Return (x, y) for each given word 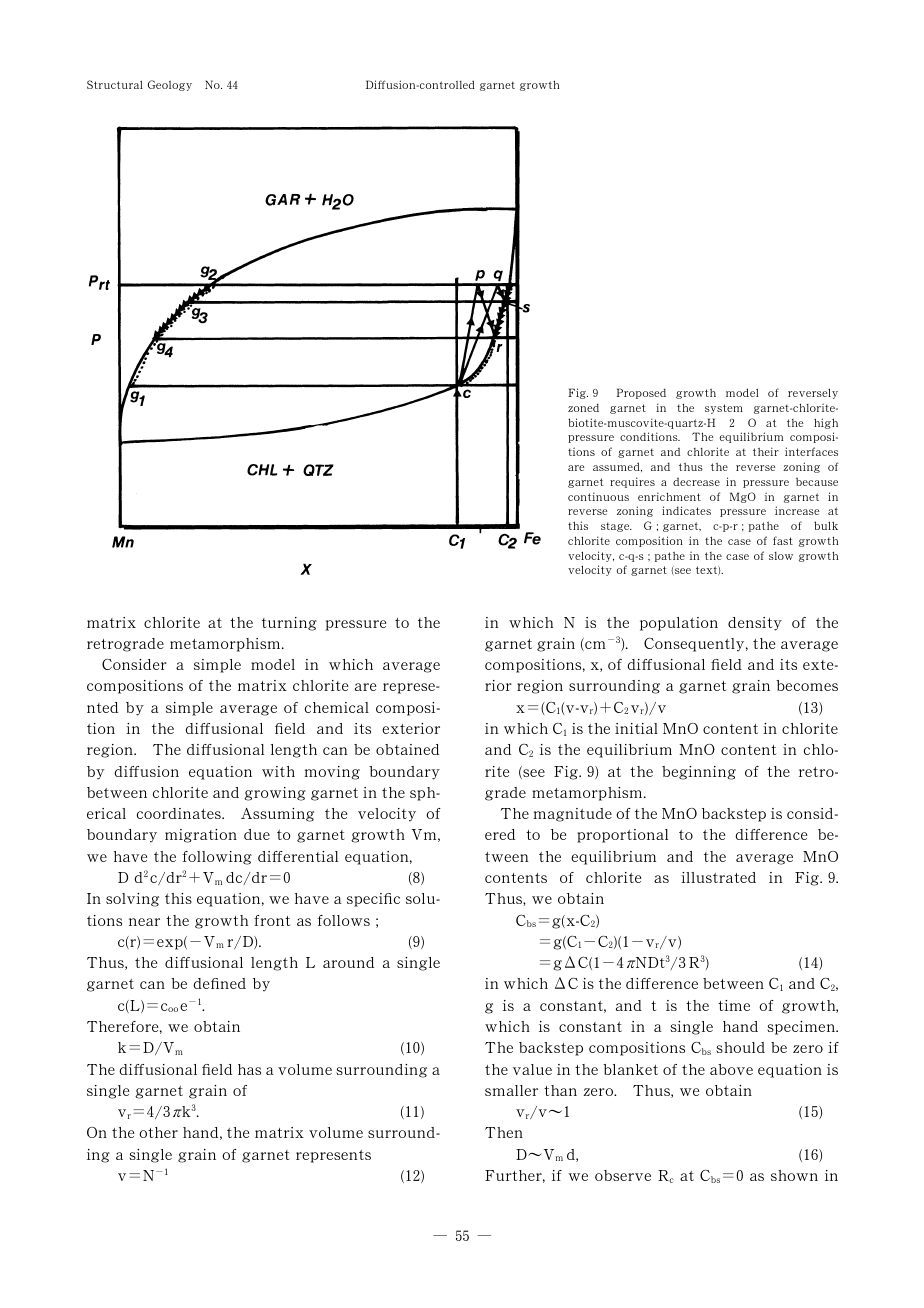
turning (289, 624)
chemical (337, 707)
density (755, 624)
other (158, 1132)
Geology (170, 85)
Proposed (641, 393)
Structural (115, 84)
